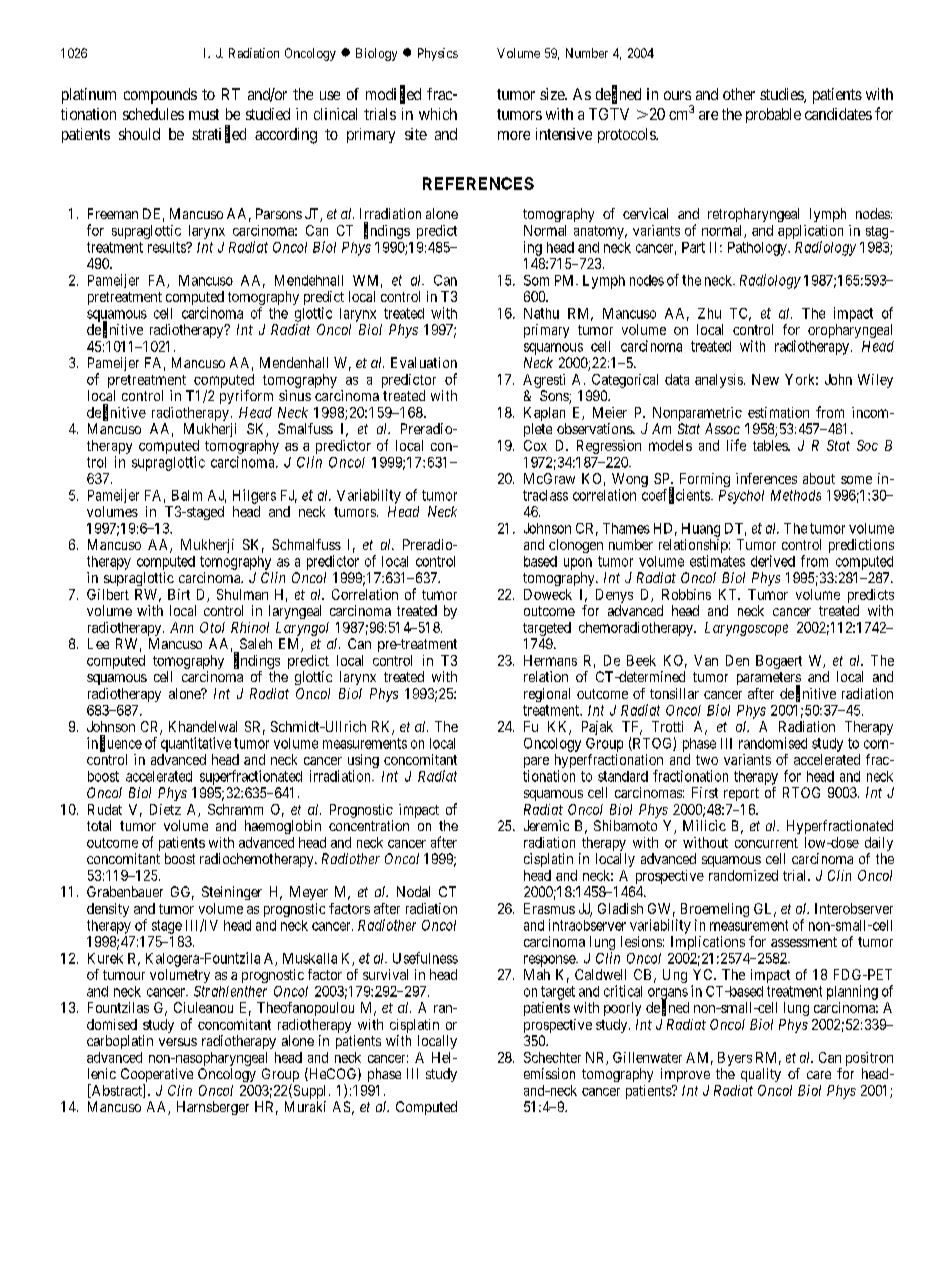 The height and width of the screenshot is (1280, 952). Describe the element at coordinates (514, 135) in the screenshot. I see `more` at that location.
